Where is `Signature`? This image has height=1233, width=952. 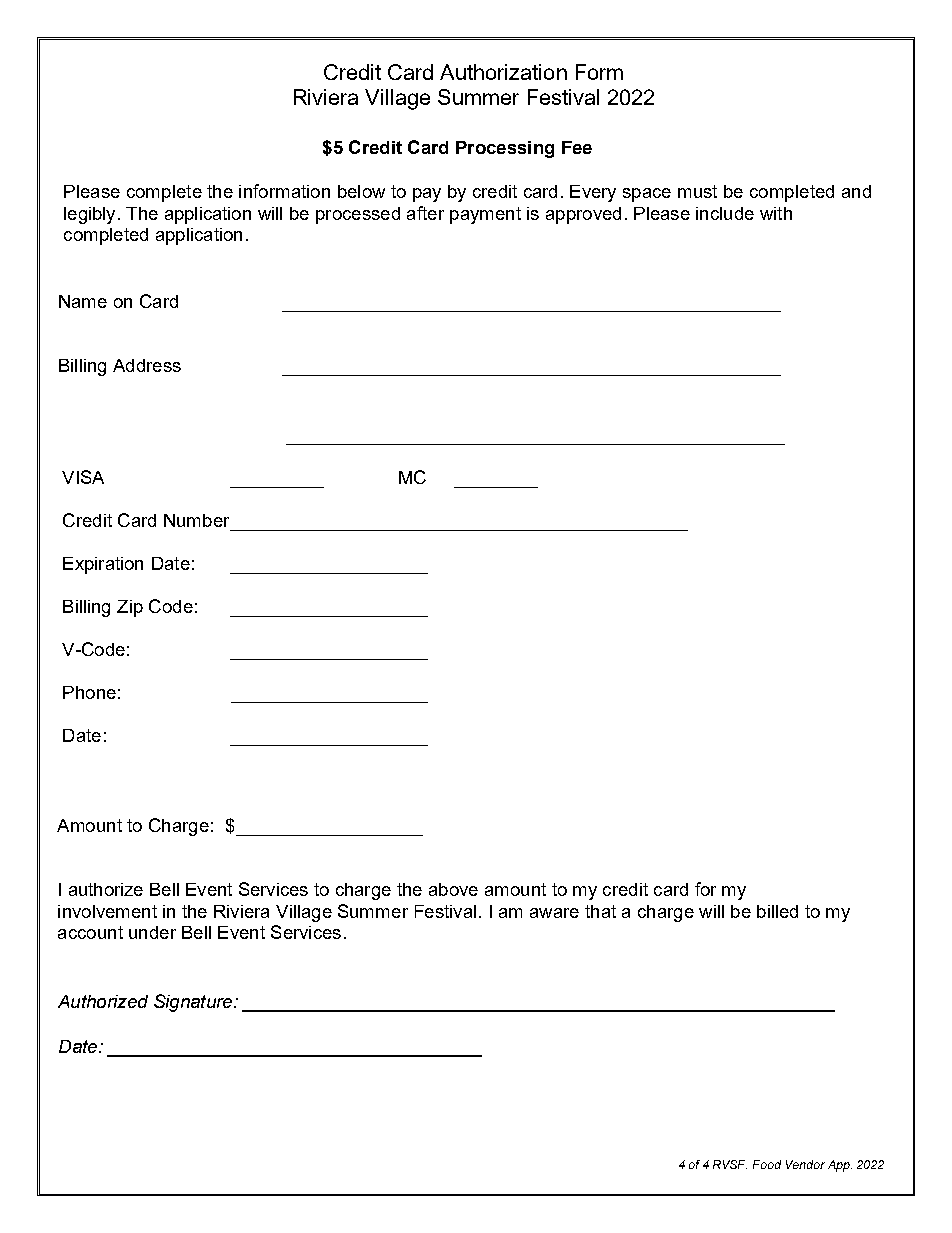 Signature is located at coordinates (194, 1003).
